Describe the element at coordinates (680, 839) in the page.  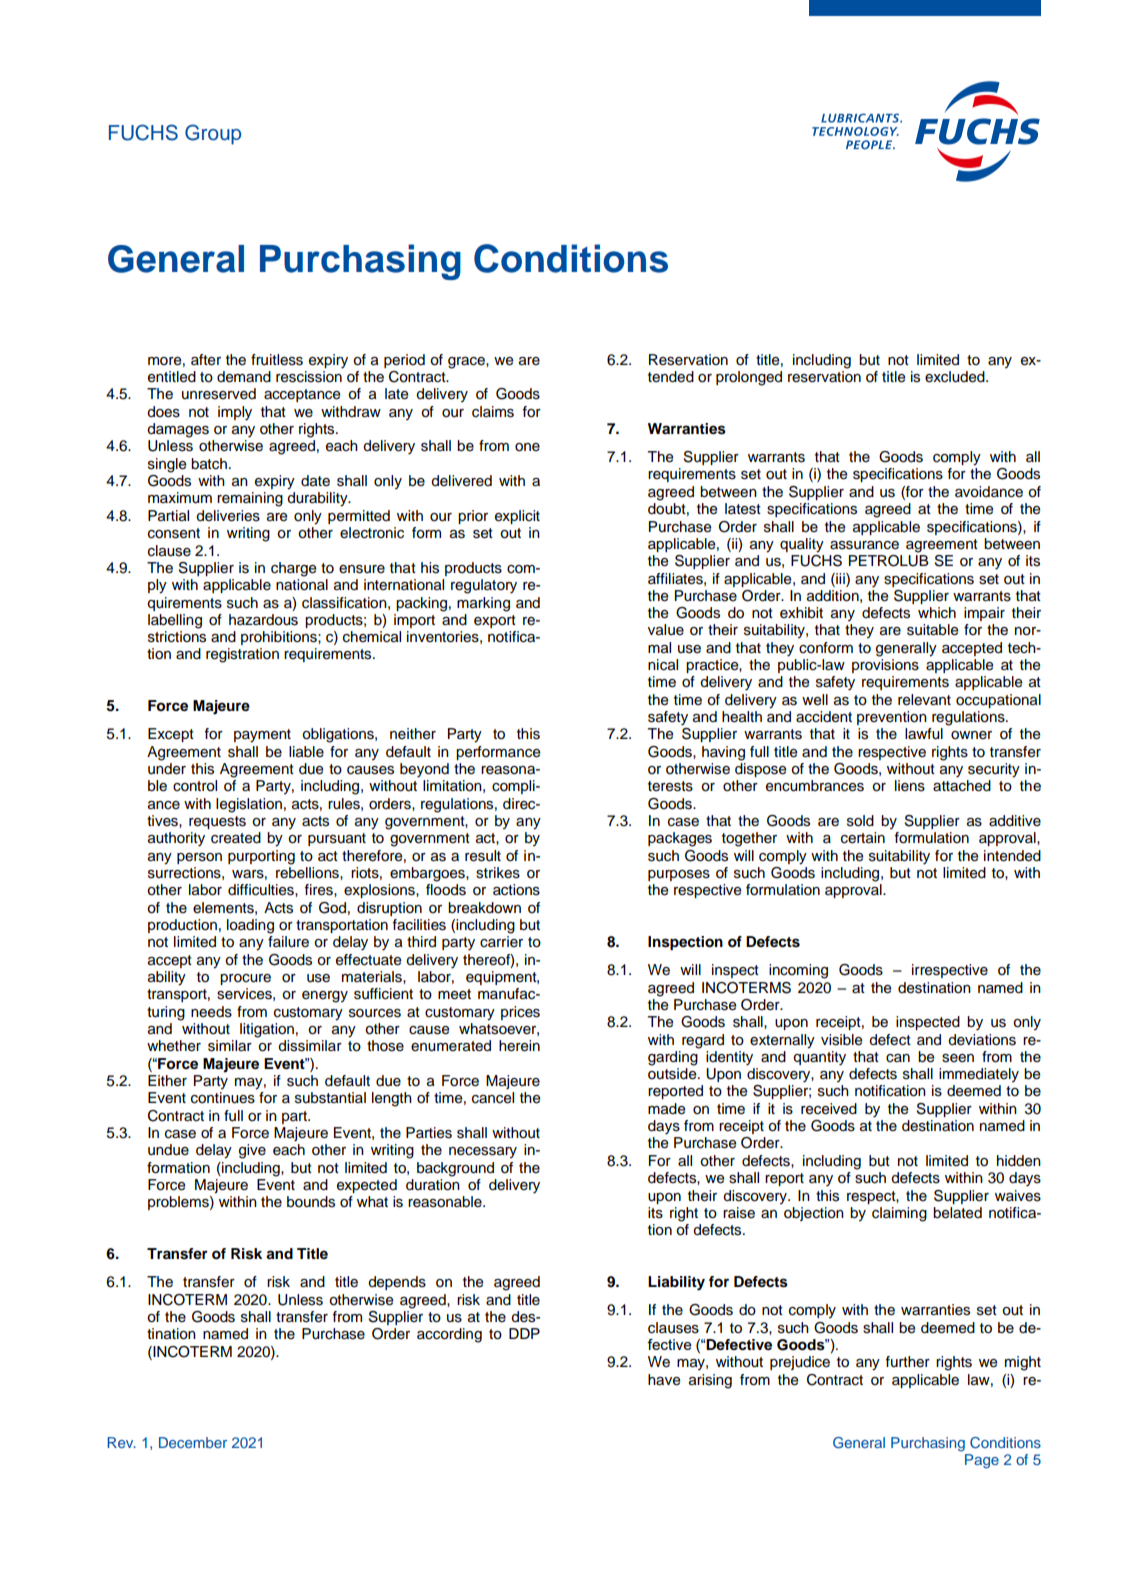
I see `packages` at that location.
